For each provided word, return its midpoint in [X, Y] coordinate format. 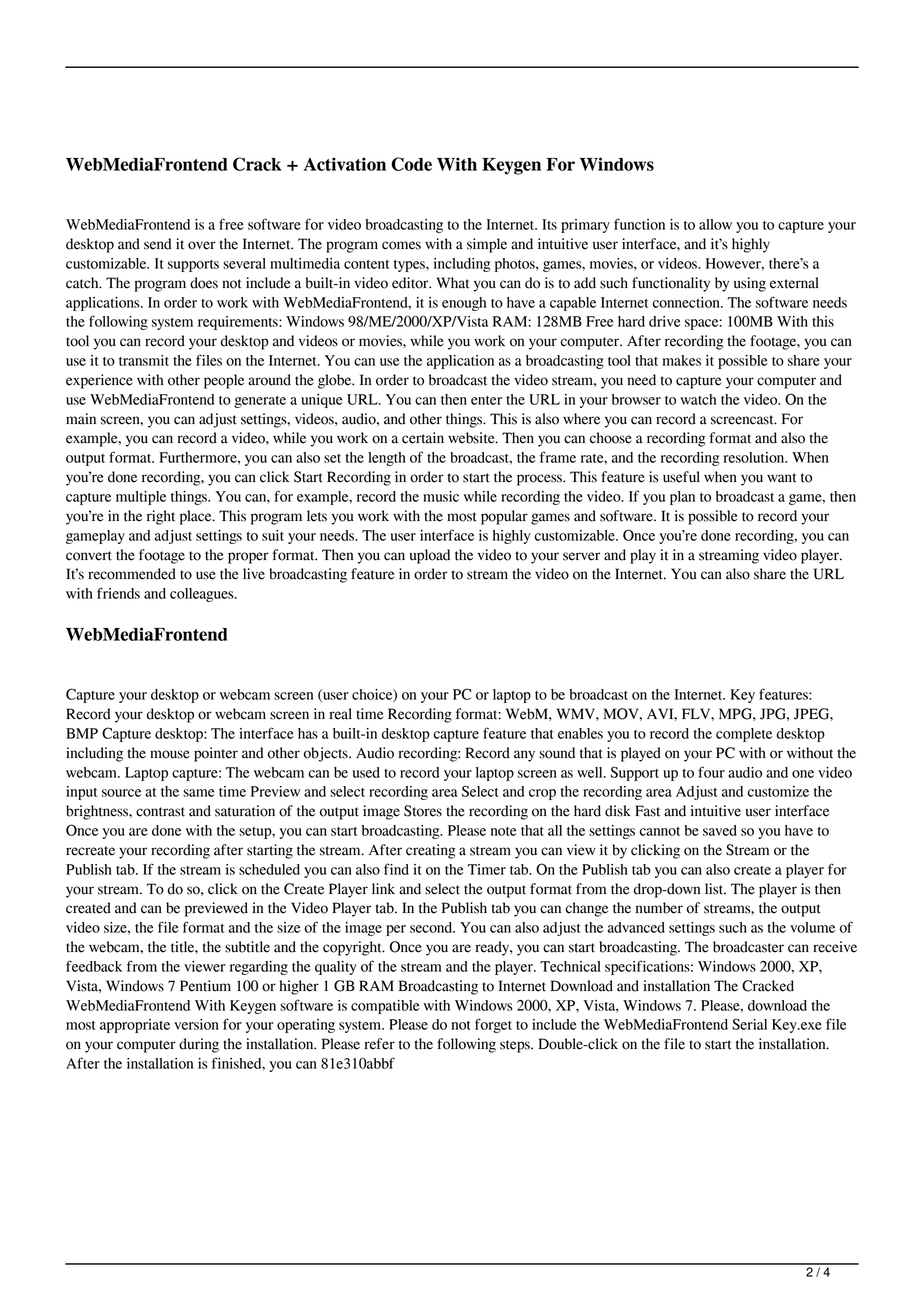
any [524, 756]
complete [744, 735]
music [441, 496]
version [196, 1024]
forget [493, 1025]
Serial [749, 1024]
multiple [141, 498]
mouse [170, 754]
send [158, 244]
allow [715, 224]
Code [411, 164]
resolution [755, 457]
